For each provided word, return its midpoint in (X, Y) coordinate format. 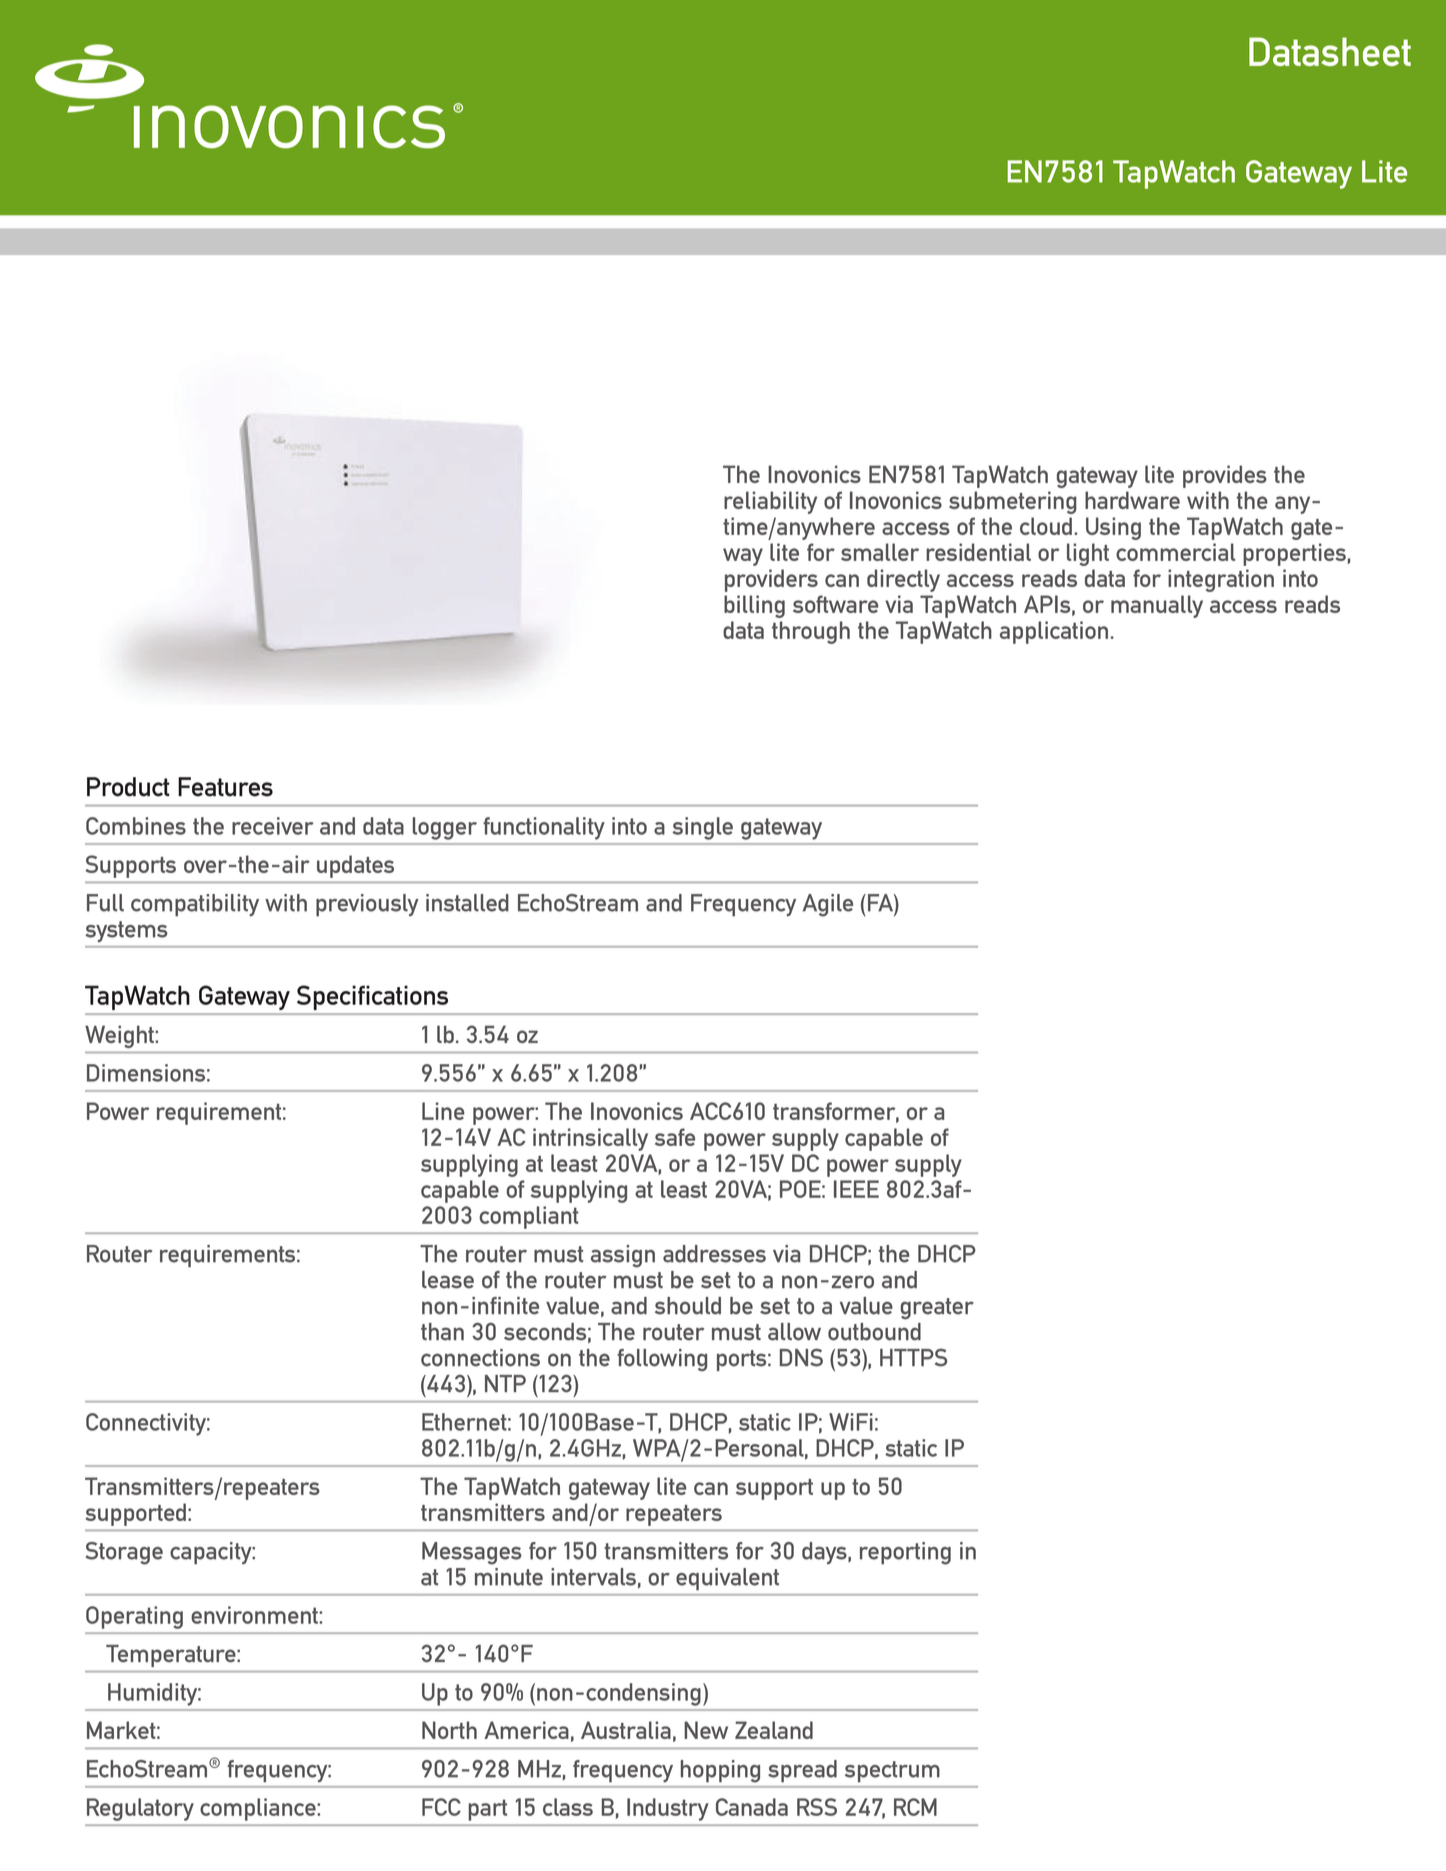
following (662, 1360)
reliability (770, 502)
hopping (720, 1771)
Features (225, 787)
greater (937, 1308)
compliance (259, 1809)
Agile (828, 905)
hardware (1132, 500)
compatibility (195, 905)
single (702, 828)
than (442, 1332)
